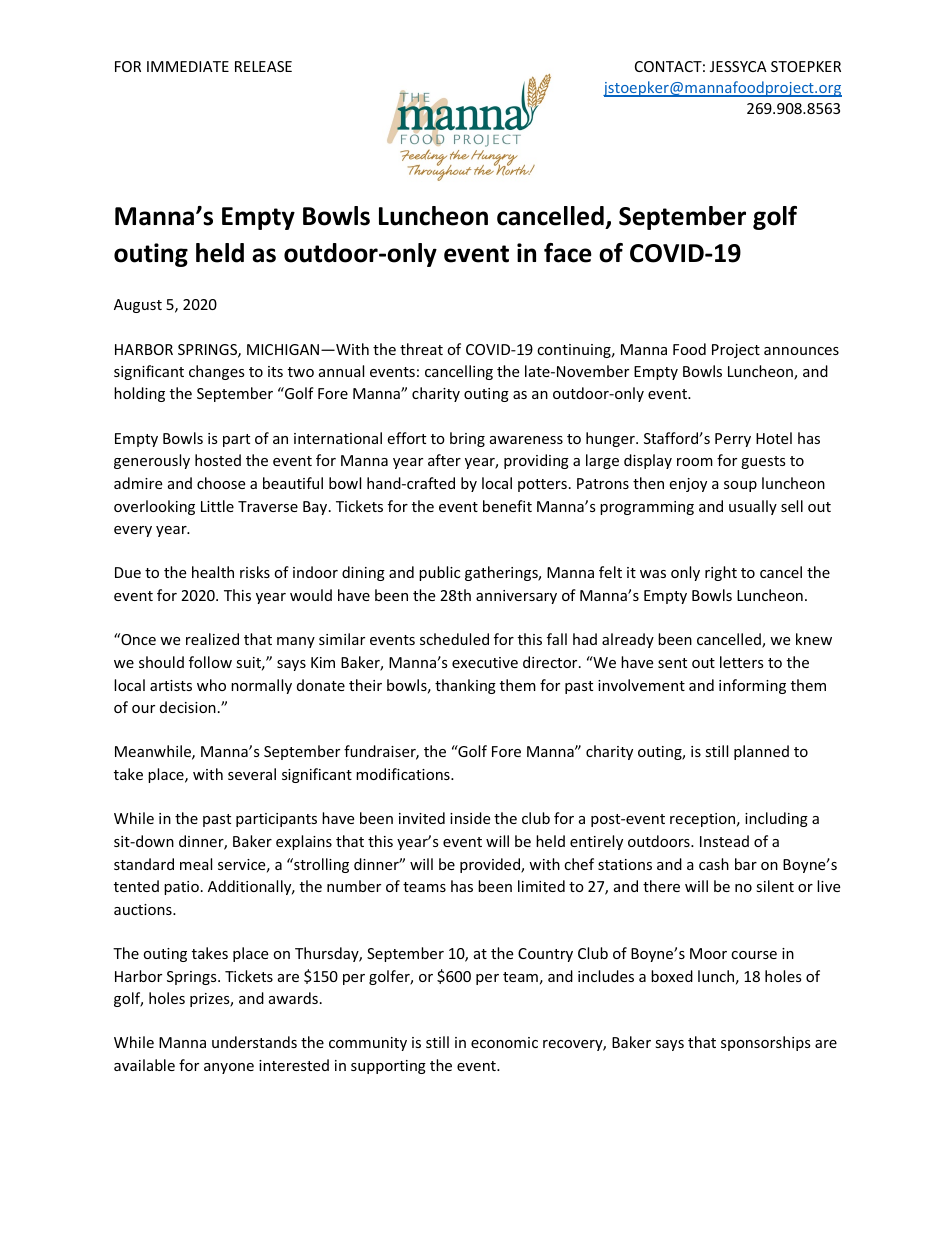 The height and width of the image is (1233, 952). What do you see at coordinates (263, 66) in the image?
I see `RELEASE` at bounding box center [263, 66].
